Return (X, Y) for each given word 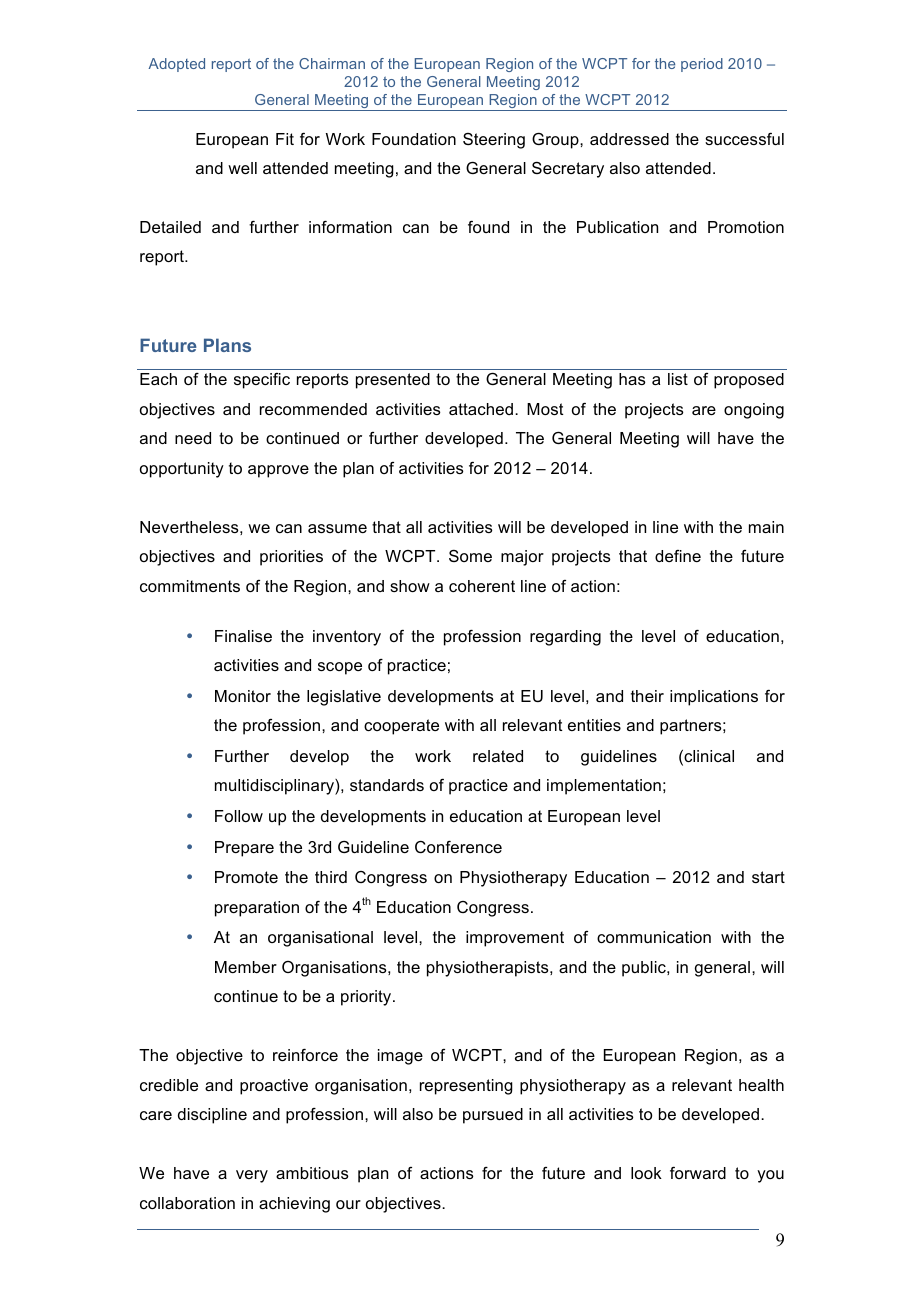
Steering (494, 141)
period (702, 65)
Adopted (176, 65)
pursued (493, 1116)
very (252, 1176)
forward (698, 1173)
